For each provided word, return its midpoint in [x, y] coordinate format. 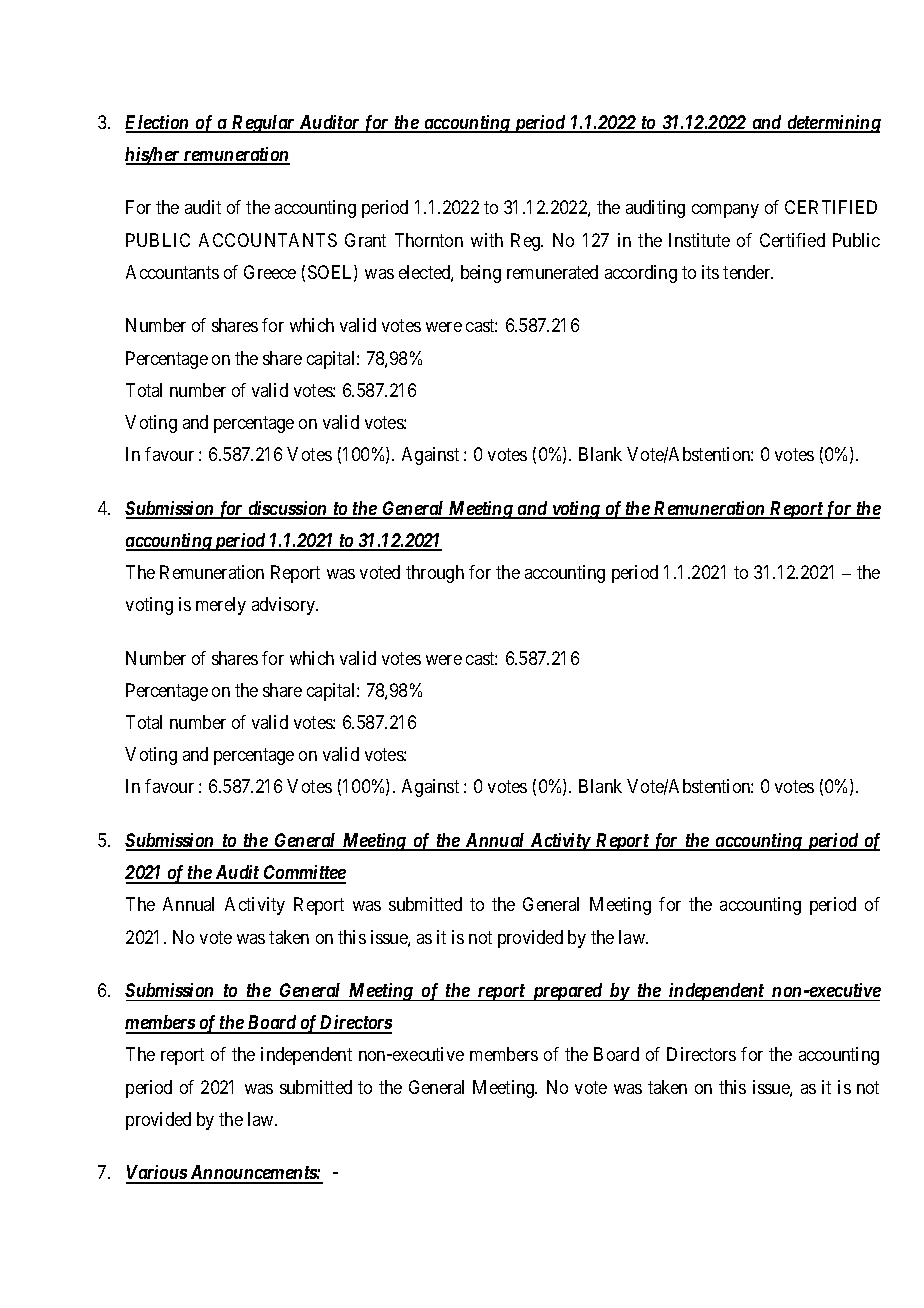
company [725, 211]
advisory [285, 606]
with [487, 240]
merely [221, 606]
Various [157, 1174]
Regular [263, 124]
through [435, 574]
